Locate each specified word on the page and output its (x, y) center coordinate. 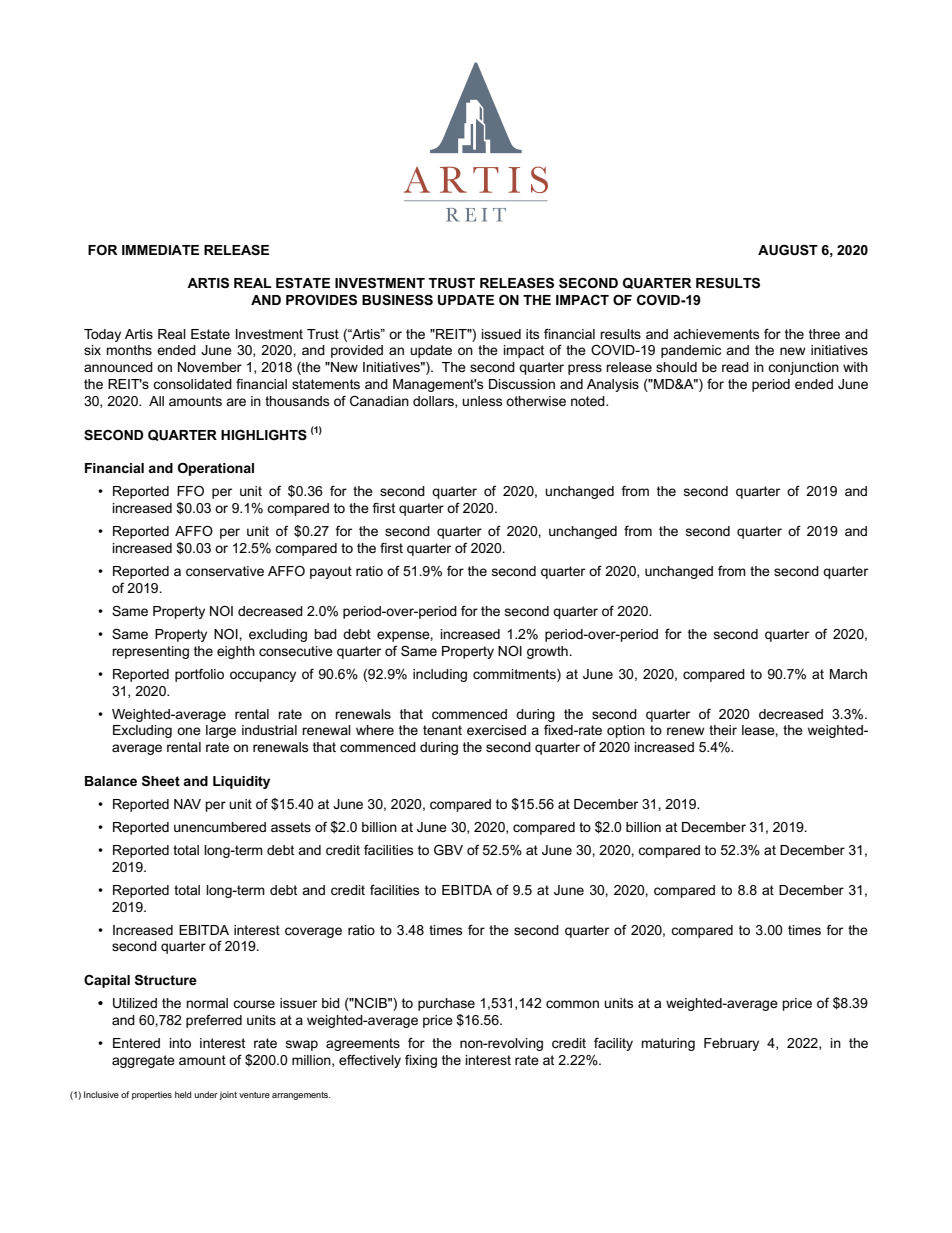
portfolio (199, 675)
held (183, 1094)
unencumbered (220, 827)
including (440, 675)
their (723, 730)
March (848, 674)
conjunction (803, 368)
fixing (421, 1061)
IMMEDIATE (160, 250)
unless (482, 401)
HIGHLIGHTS (264, 434)
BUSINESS (397, 299)
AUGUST (788, 249)
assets (291, 827)
